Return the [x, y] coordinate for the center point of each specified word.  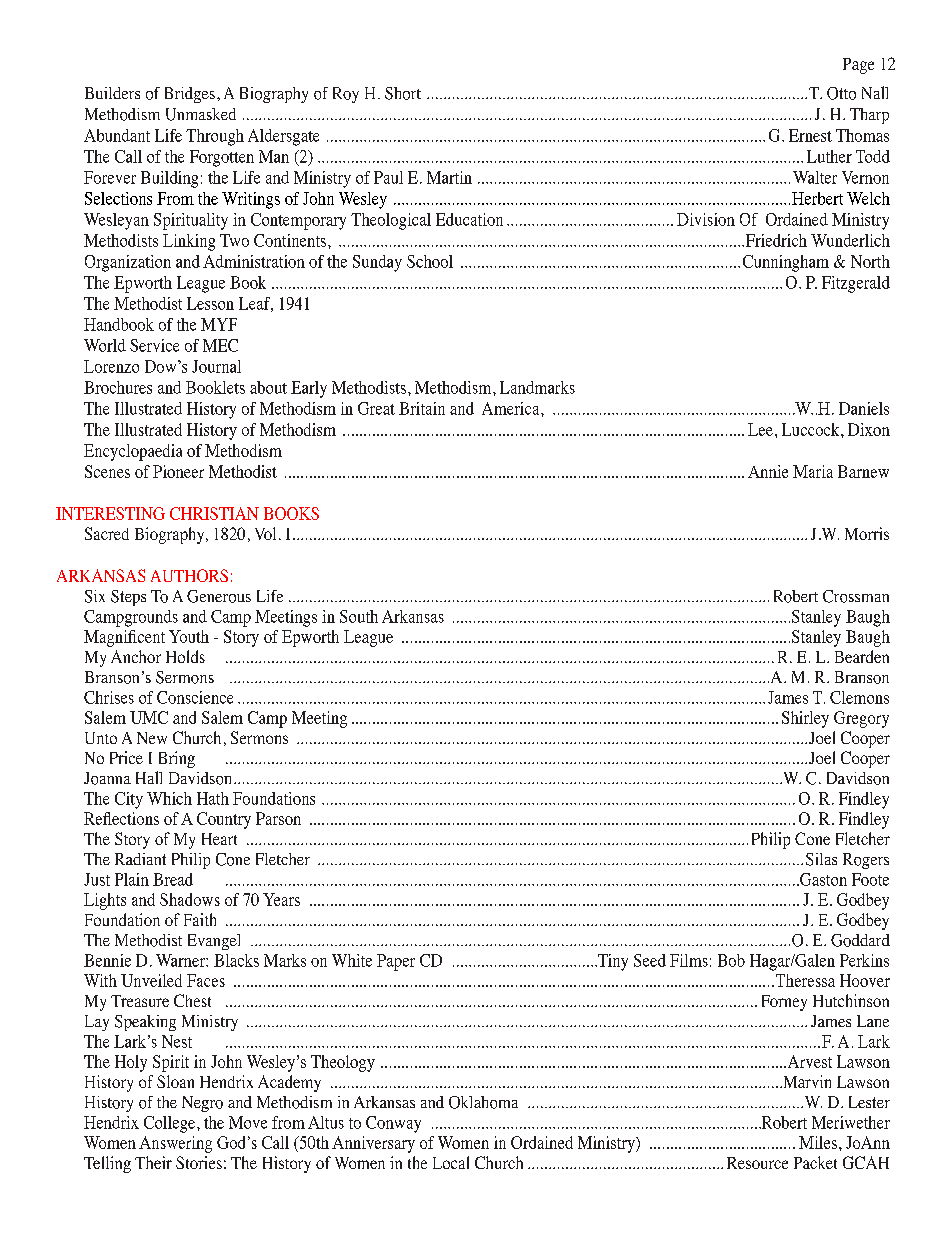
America [512, 408]
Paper [396, 962]
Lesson [210, 303]
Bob [731, 960]
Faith [200, 919]
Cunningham [786, 263]
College [171, 1124]
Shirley [805, 719]
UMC [149, 717]
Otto [841, 93]
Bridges [190, 95]
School [430, 261]
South [359, 616]
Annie [768, 471]
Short [403, 93]
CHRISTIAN [214, 513]
